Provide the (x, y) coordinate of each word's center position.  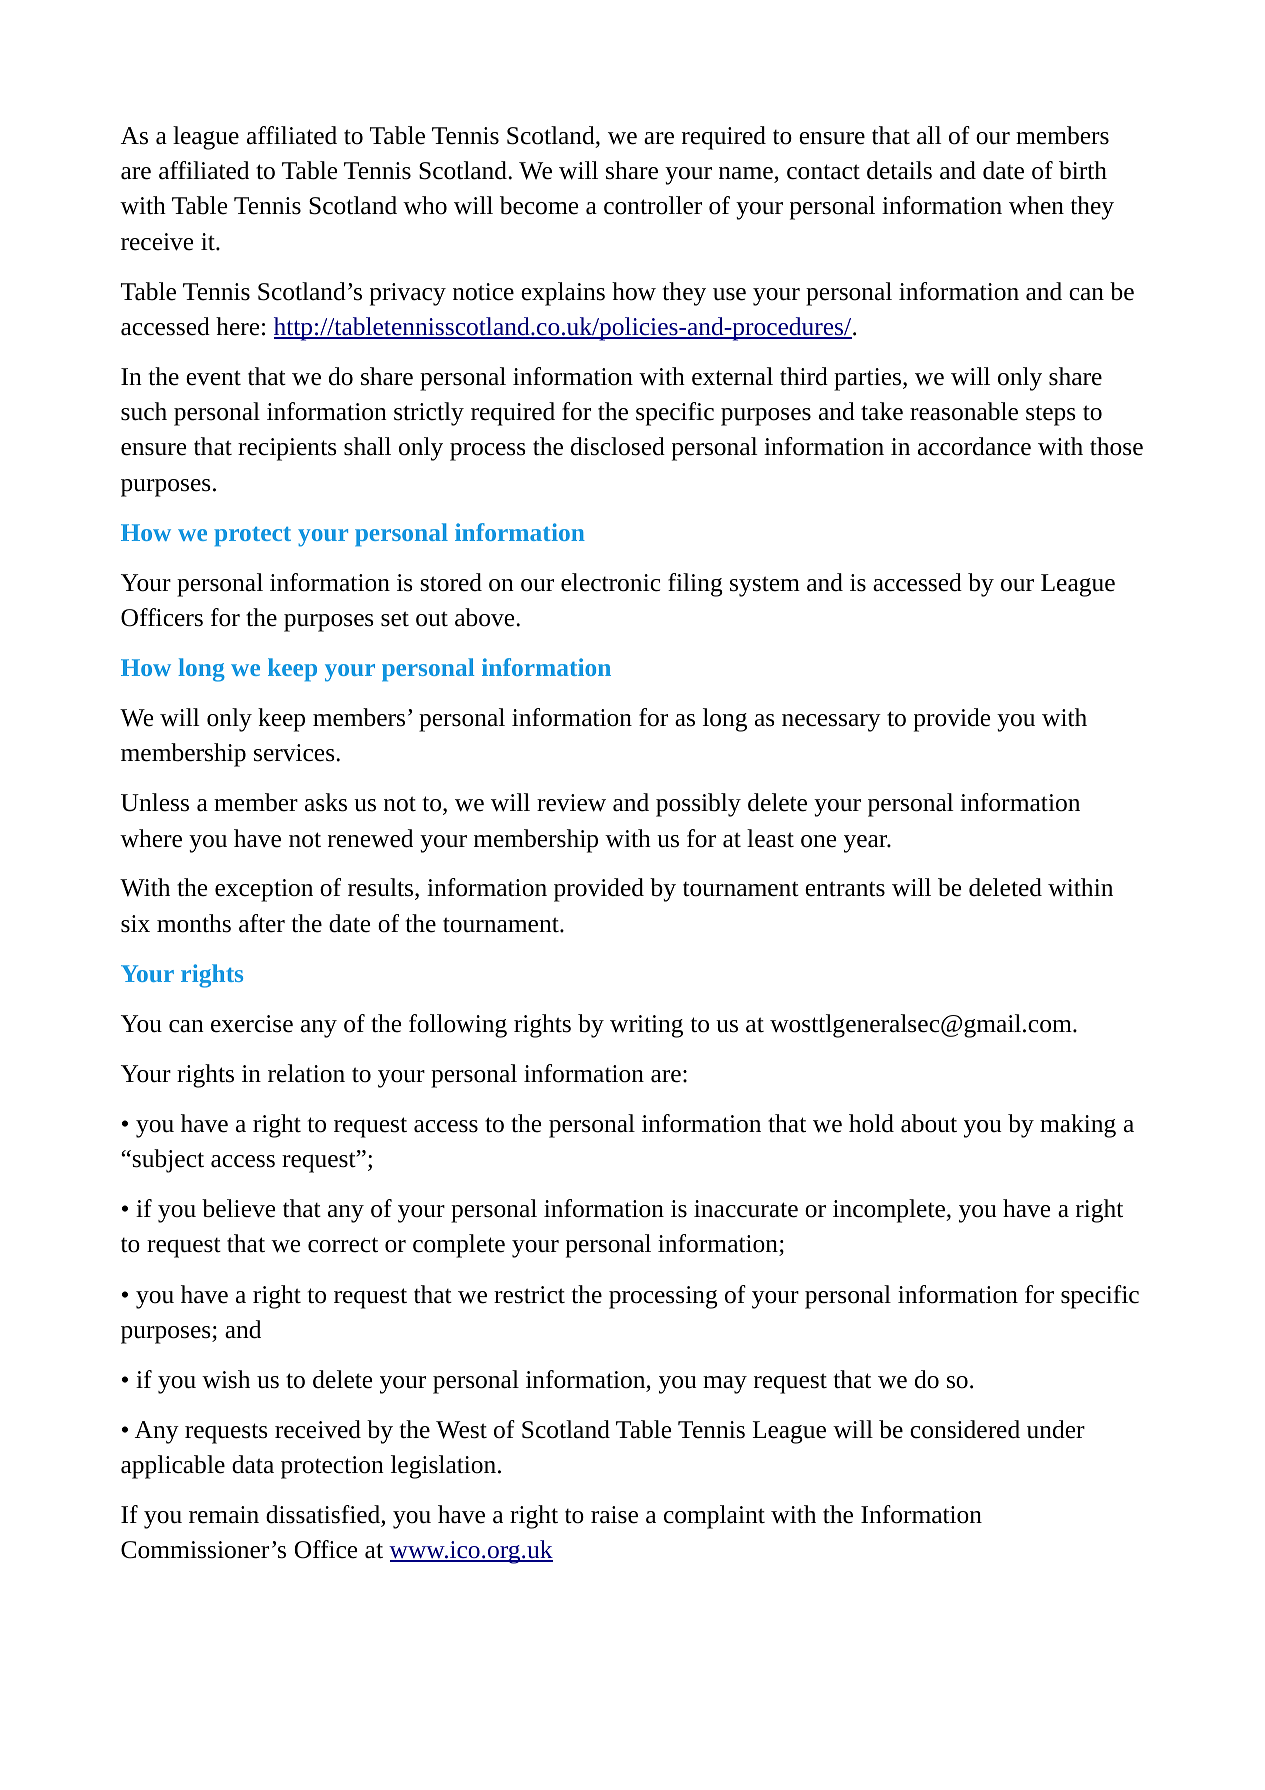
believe (238, 1208)
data (253, 1464)
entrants (845, 889)
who (425, 205)
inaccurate (746, 1209)
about (929, 1123)
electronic (610, 582)
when (1036, 205)
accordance (974, 446)
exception (264, 890)
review (571, 803)
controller (653, 205)
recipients (287, 449)
